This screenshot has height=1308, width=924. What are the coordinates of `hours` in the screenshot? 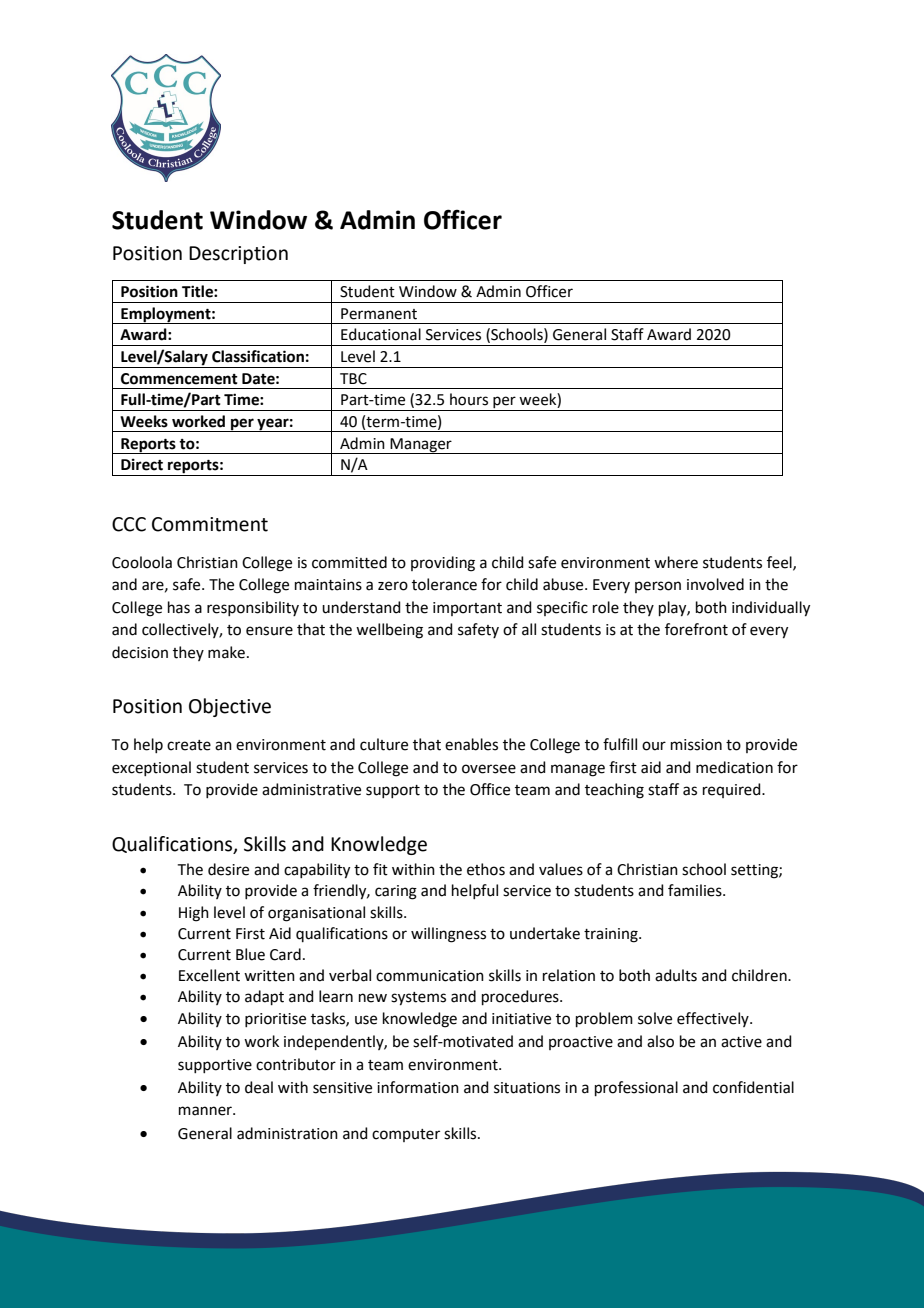 It's located at (469, 399).
